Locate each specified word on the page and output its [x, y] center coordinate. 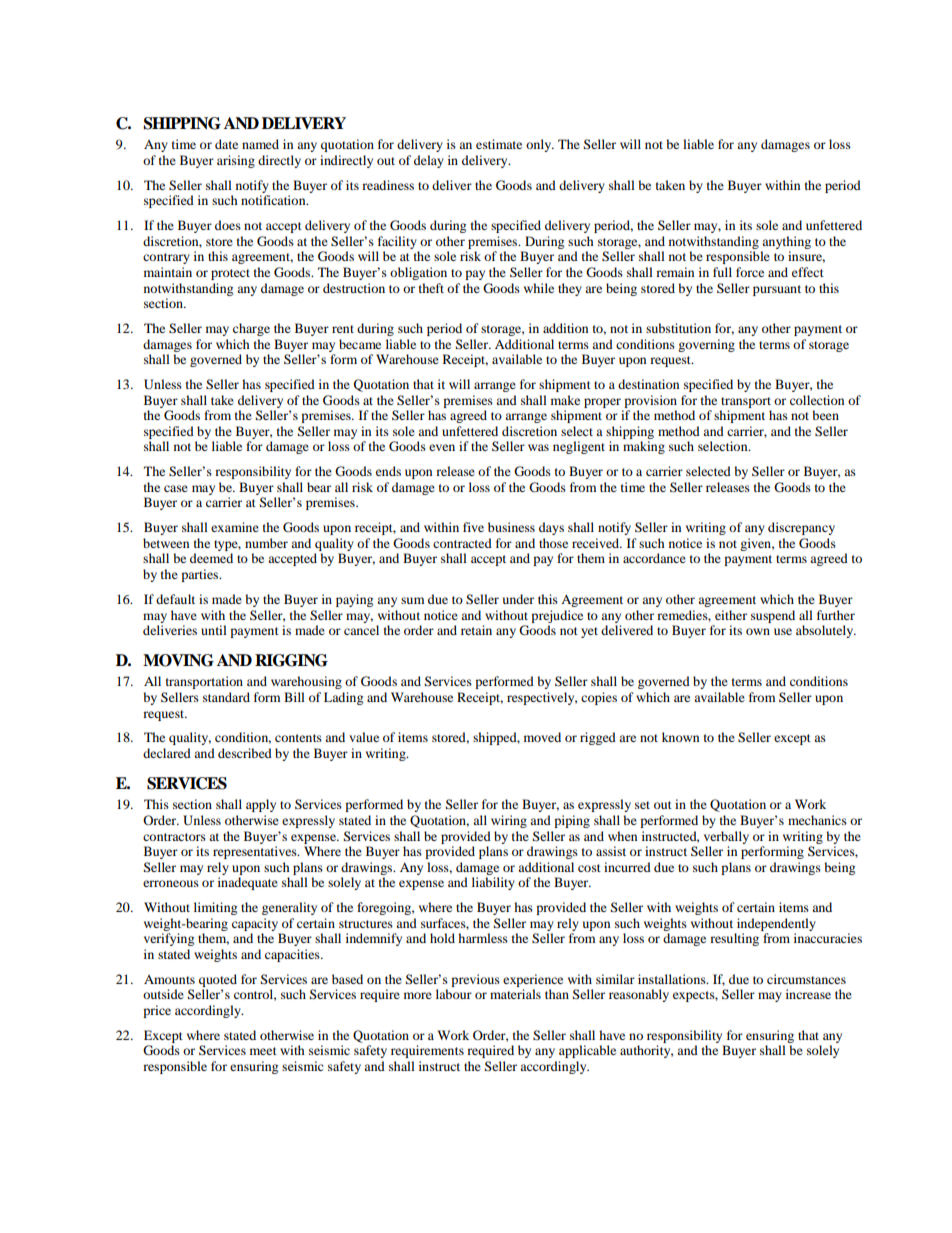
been [825, 415]
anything [786, 242]
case [176, 488]
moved [542, 737]
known [680, 737]
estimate [499, 144]
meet [263, 1051]
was [538, 447]
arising [236, 161]
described [245, 753]
